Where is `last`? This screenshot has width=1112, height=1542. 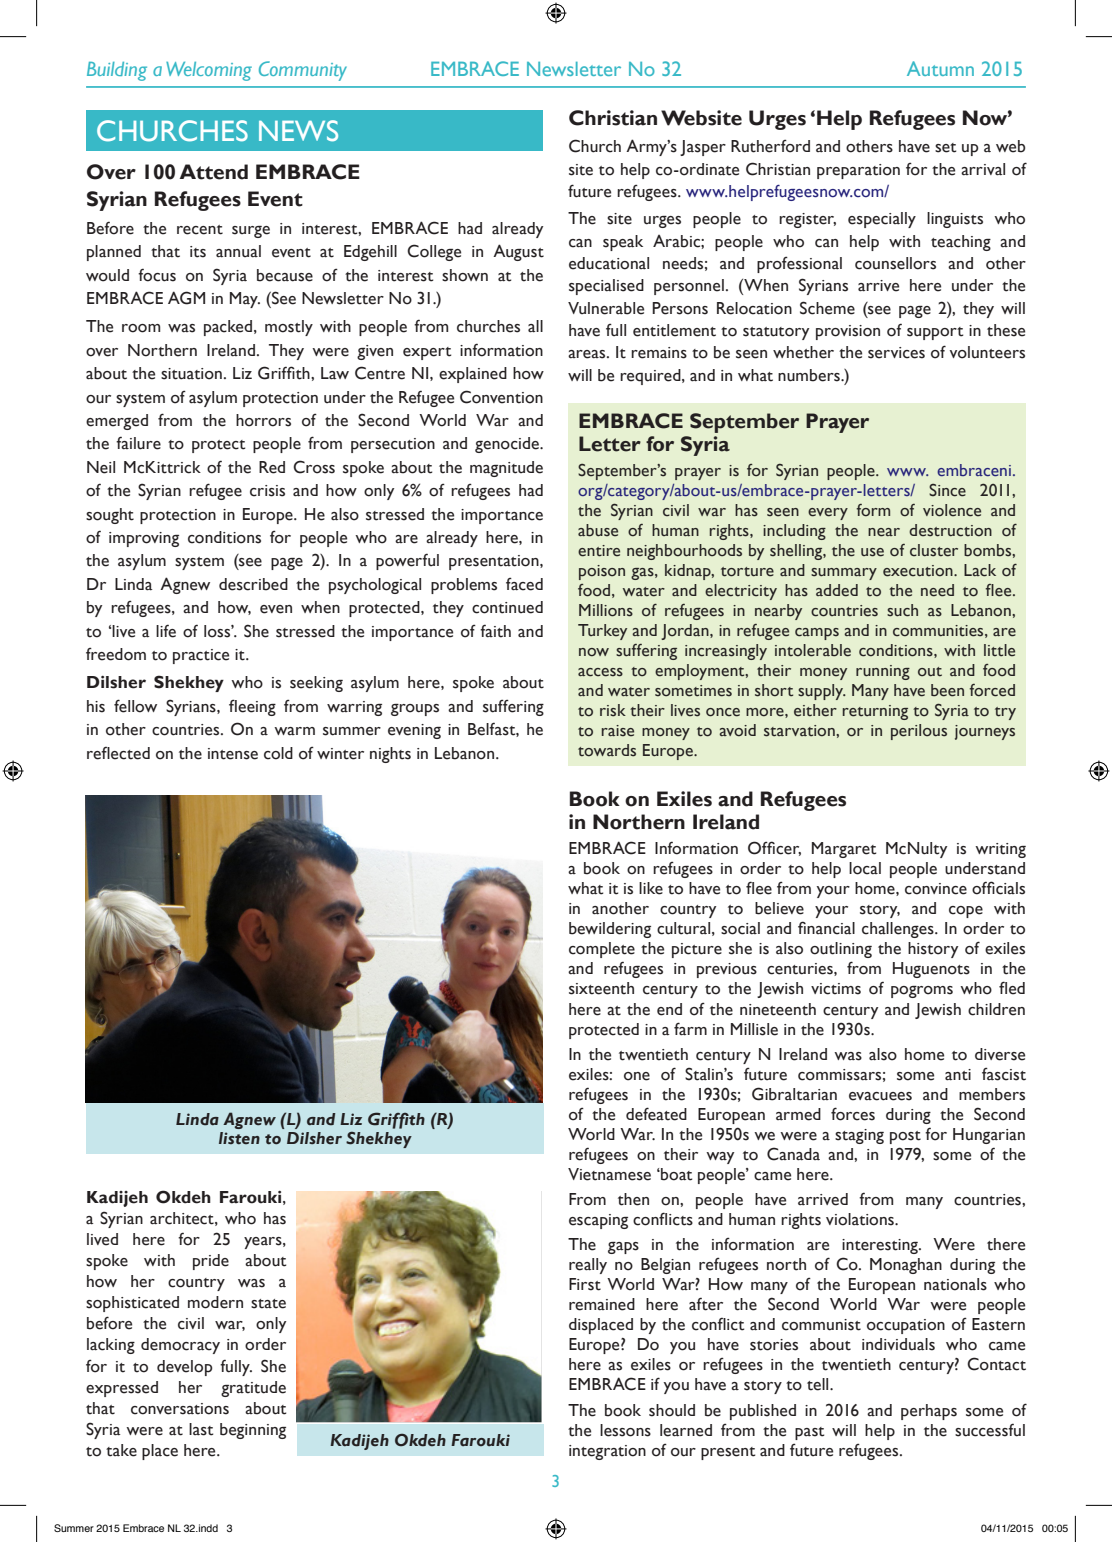 last is located at coordinates (201, 1429).
